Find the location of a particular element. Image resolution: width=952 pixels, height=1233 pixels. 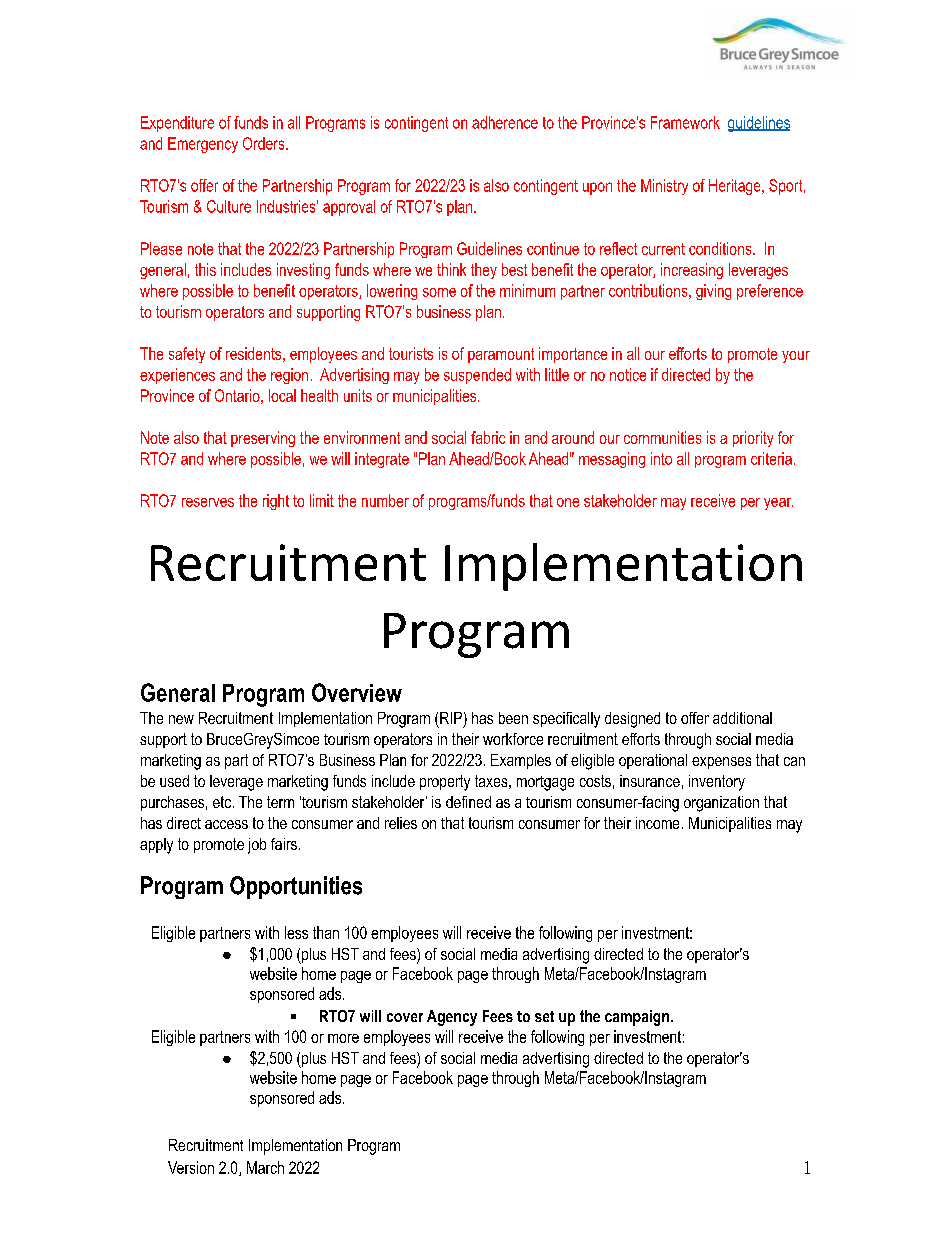

organization is located at coordinates (721, 804).
